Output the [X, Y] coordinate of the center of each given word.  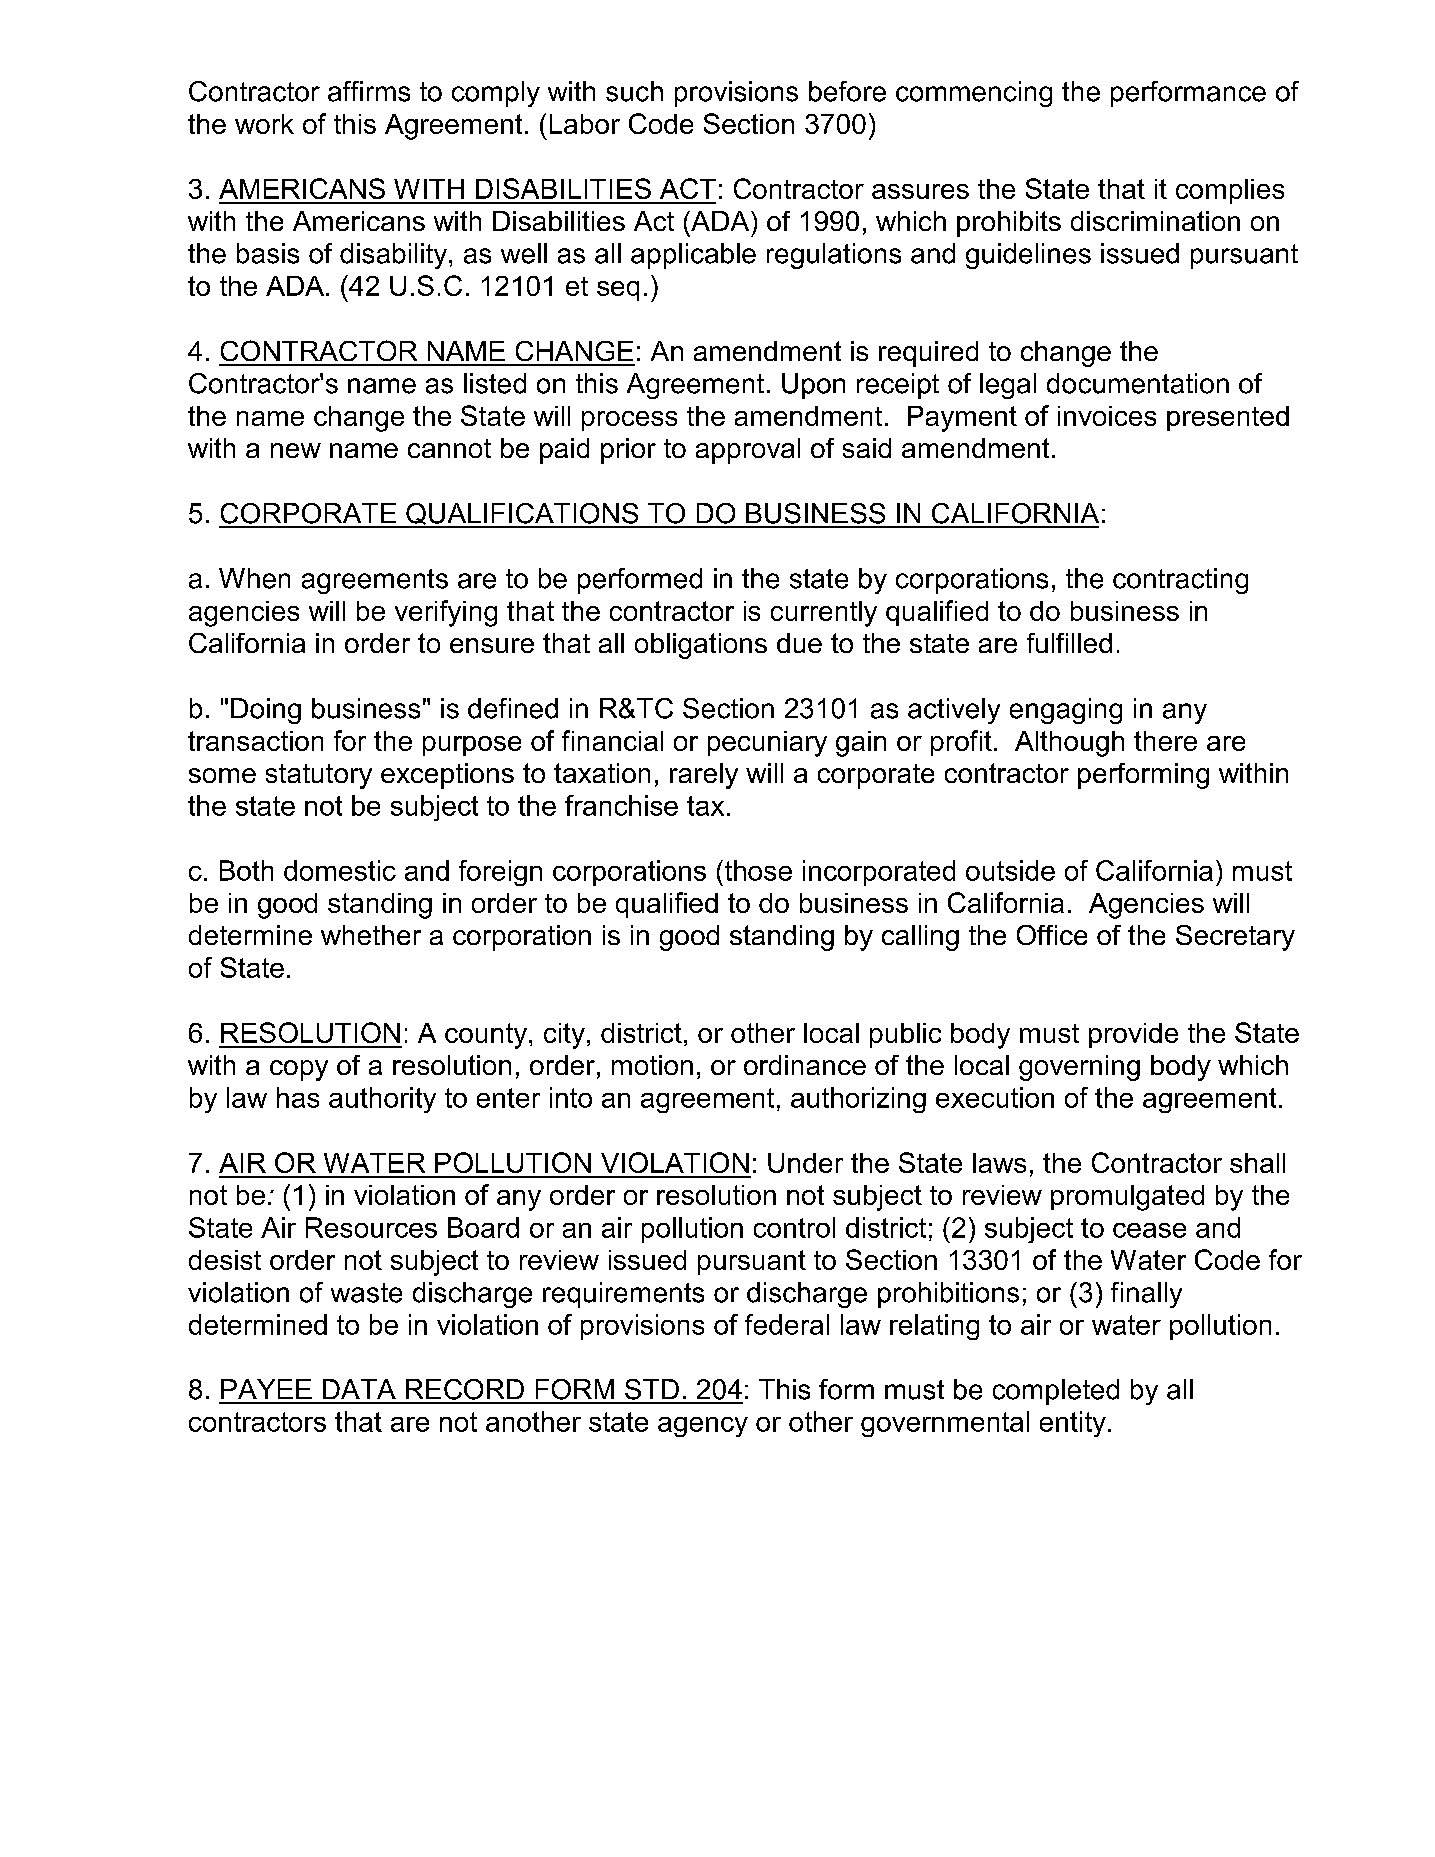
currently [824, 614]
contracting [1180, 581]
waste [366, 1293]
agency [703, 1427]
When [254, 578]
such [634, 91]
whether [371, 935]
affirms [369, 91]
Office [1052, 935]
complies [1230, 191]
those [757, 870]
